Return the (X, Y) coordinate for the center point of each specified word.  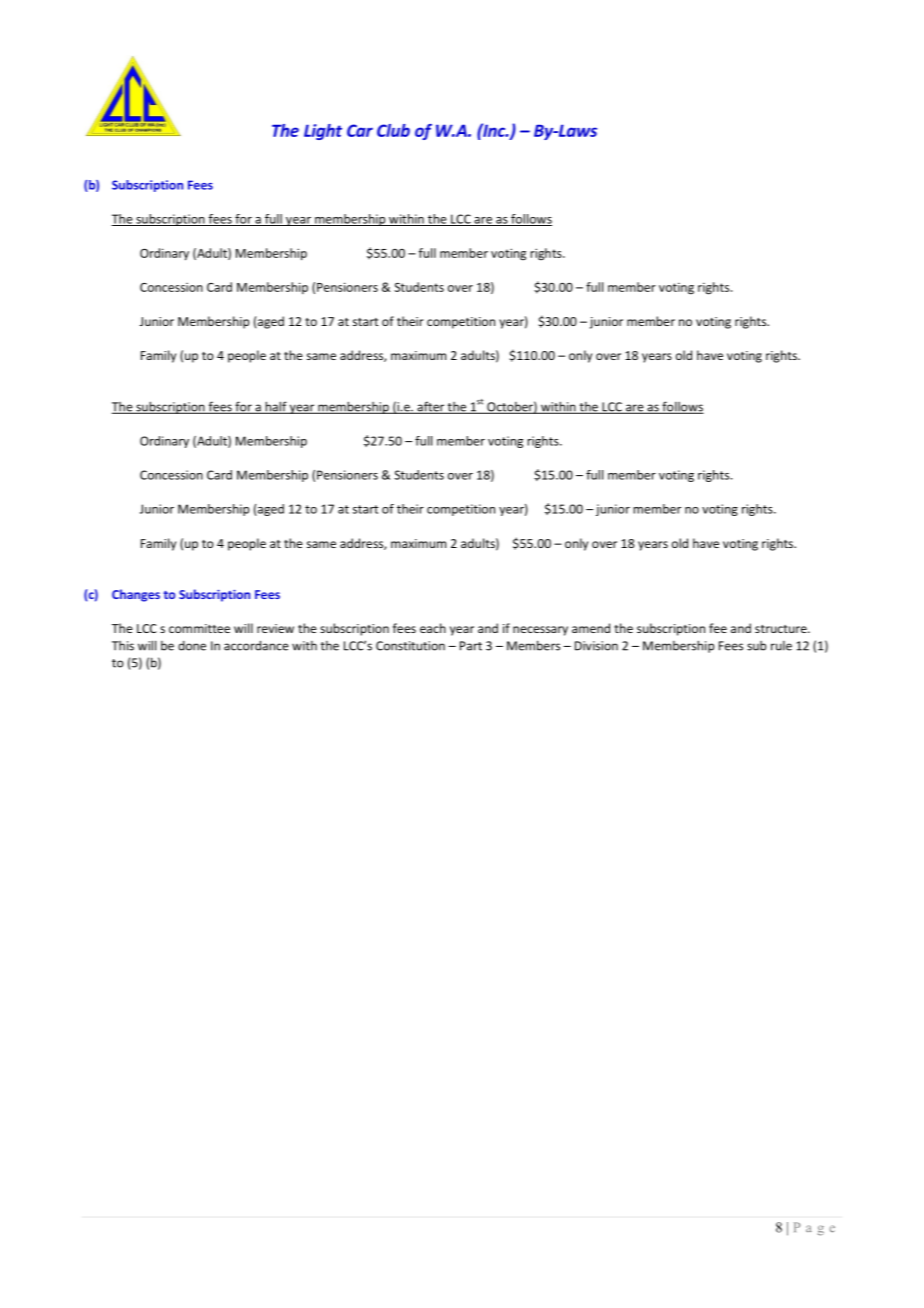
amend (591, 628)
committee (199, 628)
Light (323, 132)
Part (471, 646)
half (276, 407)
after (430, 407)
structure (782, 629)
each (433, 628)
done (192, 646)
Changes (136, 595)
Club (393, 130)
